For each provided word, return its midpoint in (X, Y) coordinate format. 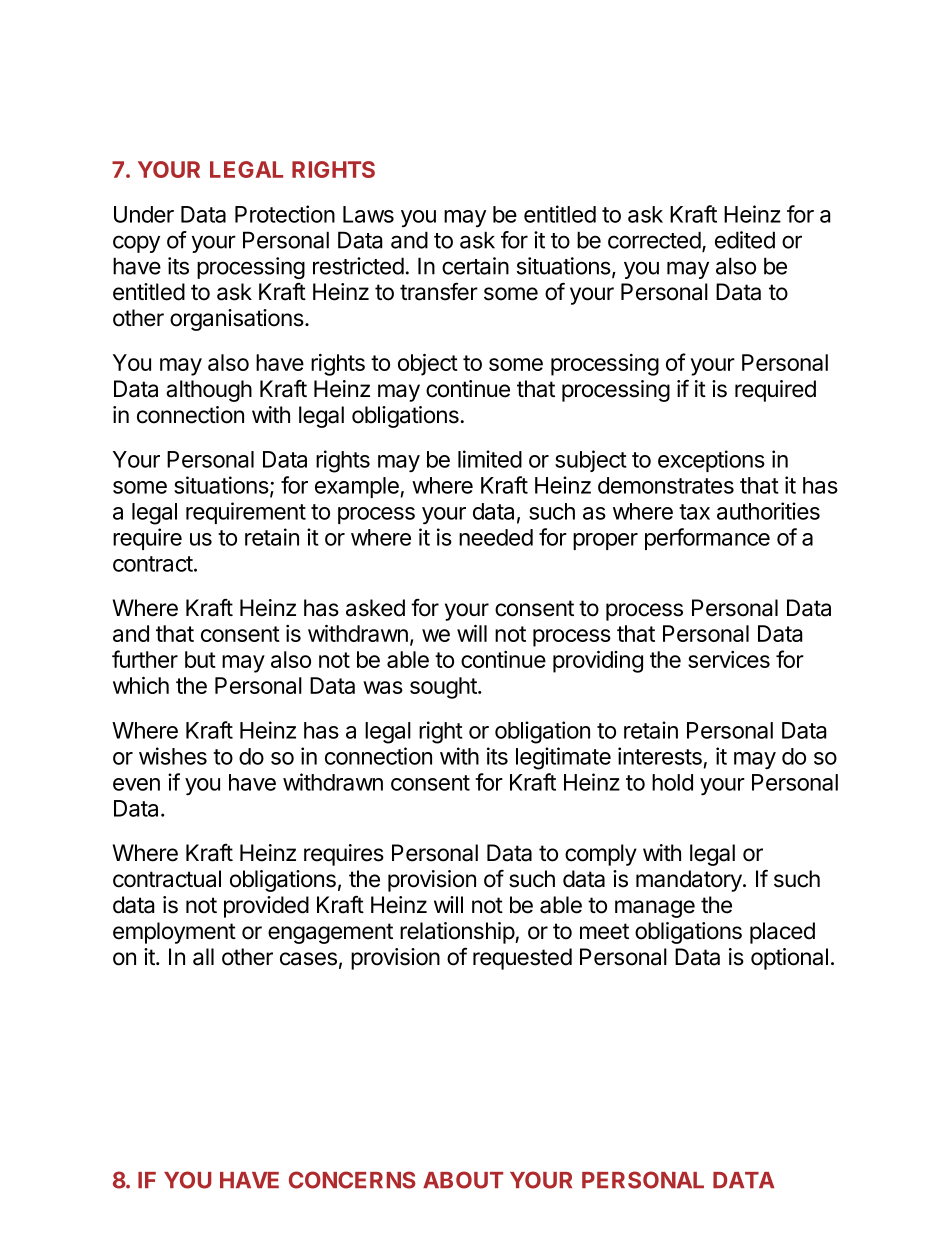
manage (655, 909)
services (729, 659)
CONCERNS (352, 1180)
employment (174, 933)
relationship (458, 933)
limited (490, 459)
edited (745, 240)
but (200, 659)
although (209, 391)
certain (475, 266)
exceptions (711, 461)
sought (444, 688)
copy (136, 244)
